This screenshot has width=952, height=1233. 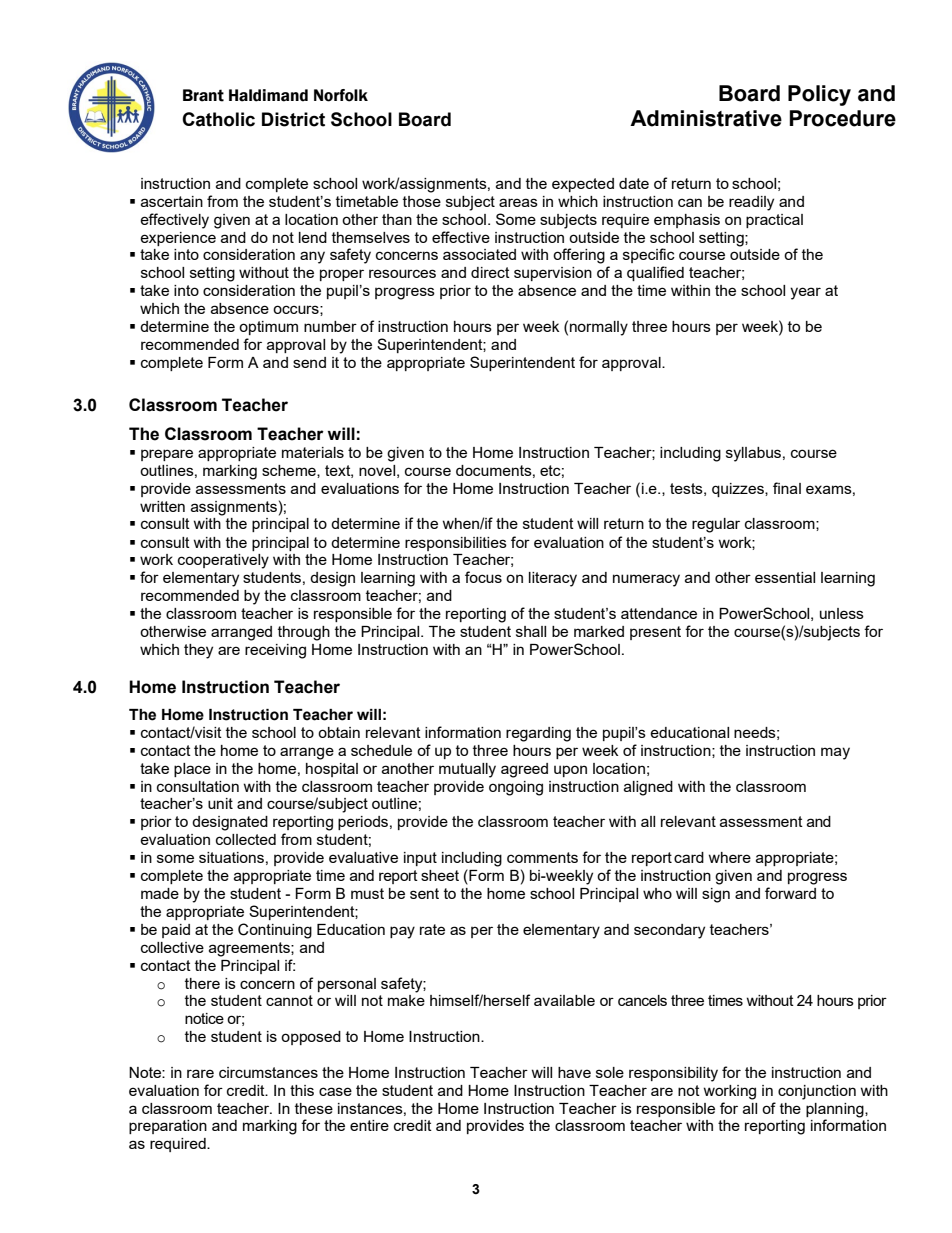 What do you see at coordinates (268, 1072) in the screenshot?
I see `circumstances` at bounding box center [268, 1072].
